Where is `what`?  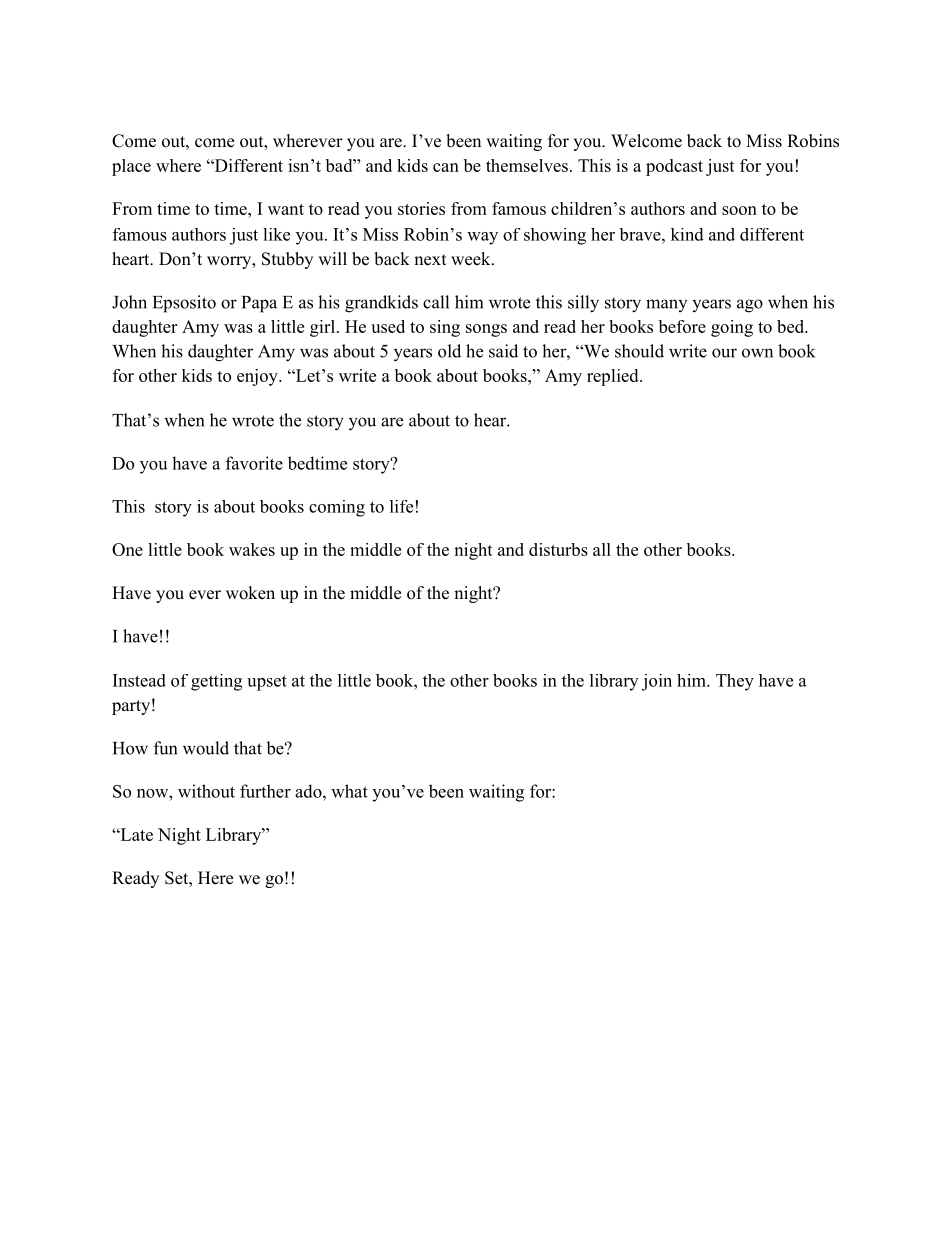 what is located at coordinates (349, 791).
